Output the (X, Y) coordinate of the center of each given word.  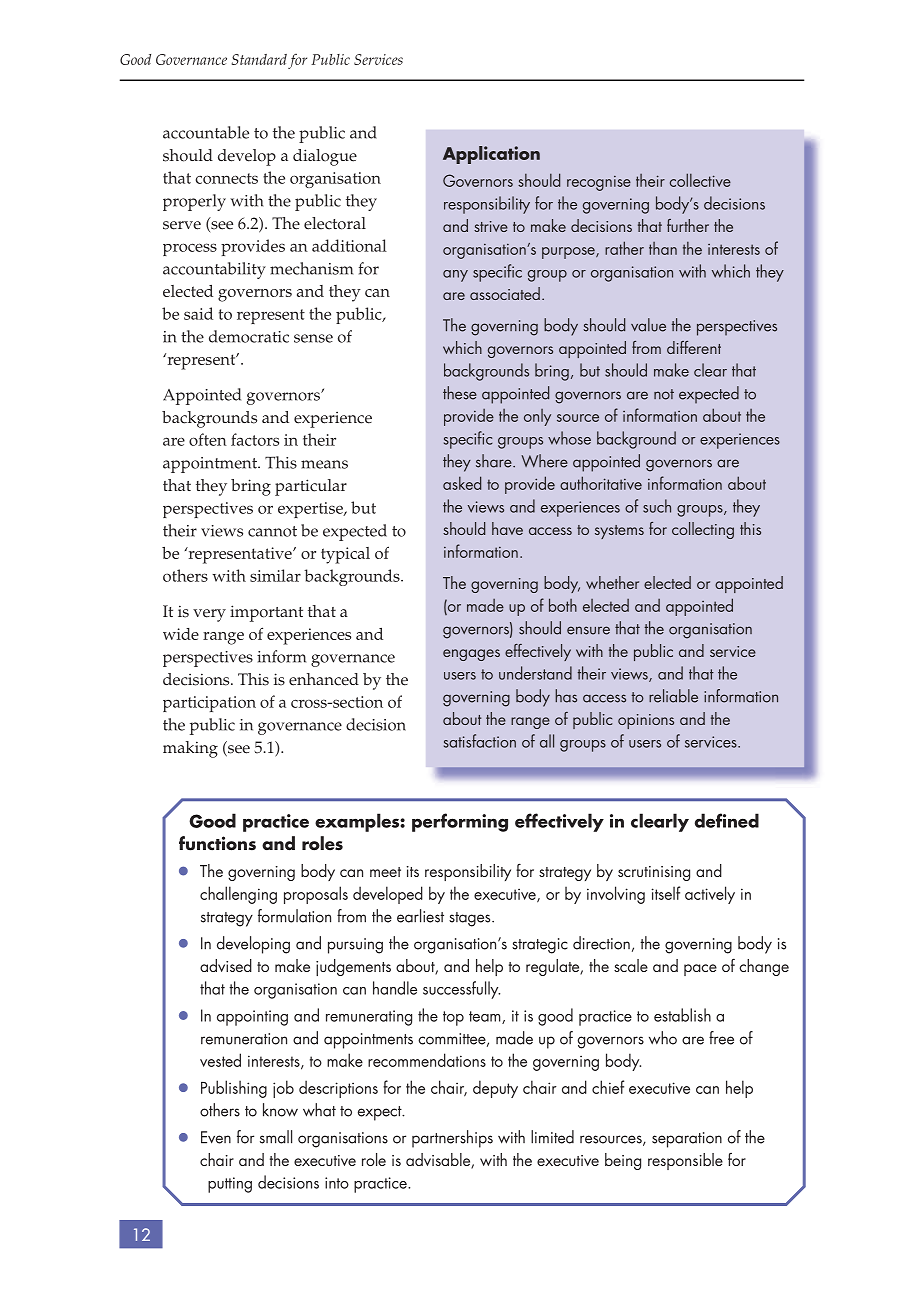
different (694, 347)
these (460, 393)
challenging (238, 895)
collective (700, 180)
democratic (249, 336)
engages (471, 655)
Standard (259, 59)
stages (471, 919)
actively (710, 895)
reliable (673, 696)
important (266, 613)
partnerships (452, 1139)
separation (687, 1140)
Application (491, 155)
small (276, 1137)
